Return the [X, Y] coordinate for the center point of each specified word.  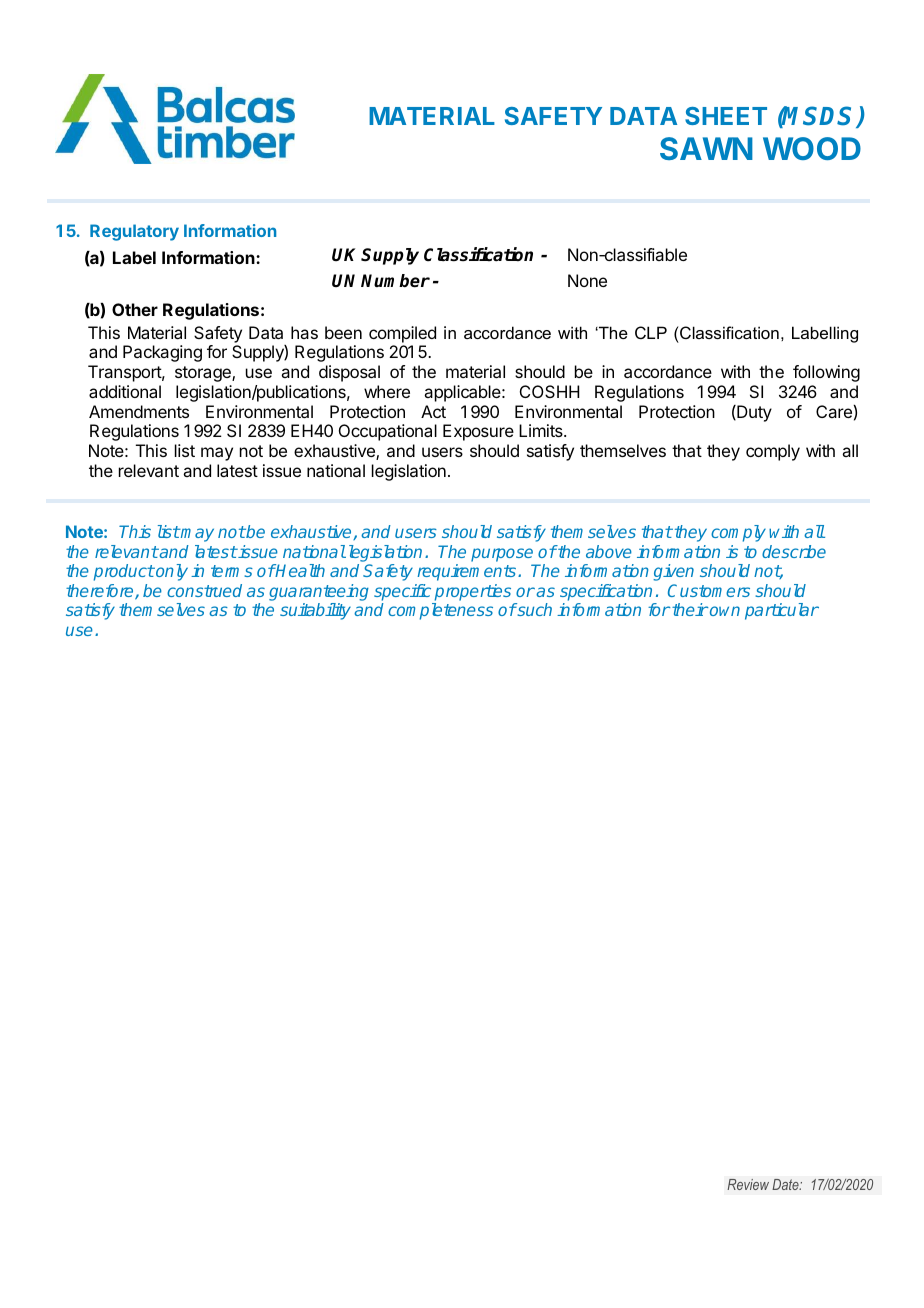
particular [782, 611]
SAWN [706, 148]
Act [433, 411]
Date [786, 1184]
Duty [753, 413]
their [689, 609]
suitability [315, 611]
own [724, 611]
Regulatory [134, 232]
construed [204, 590]
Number [395, 281]
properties [473, 592]
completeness [440, 611]
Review [748, 1184]
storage [204, 374]
